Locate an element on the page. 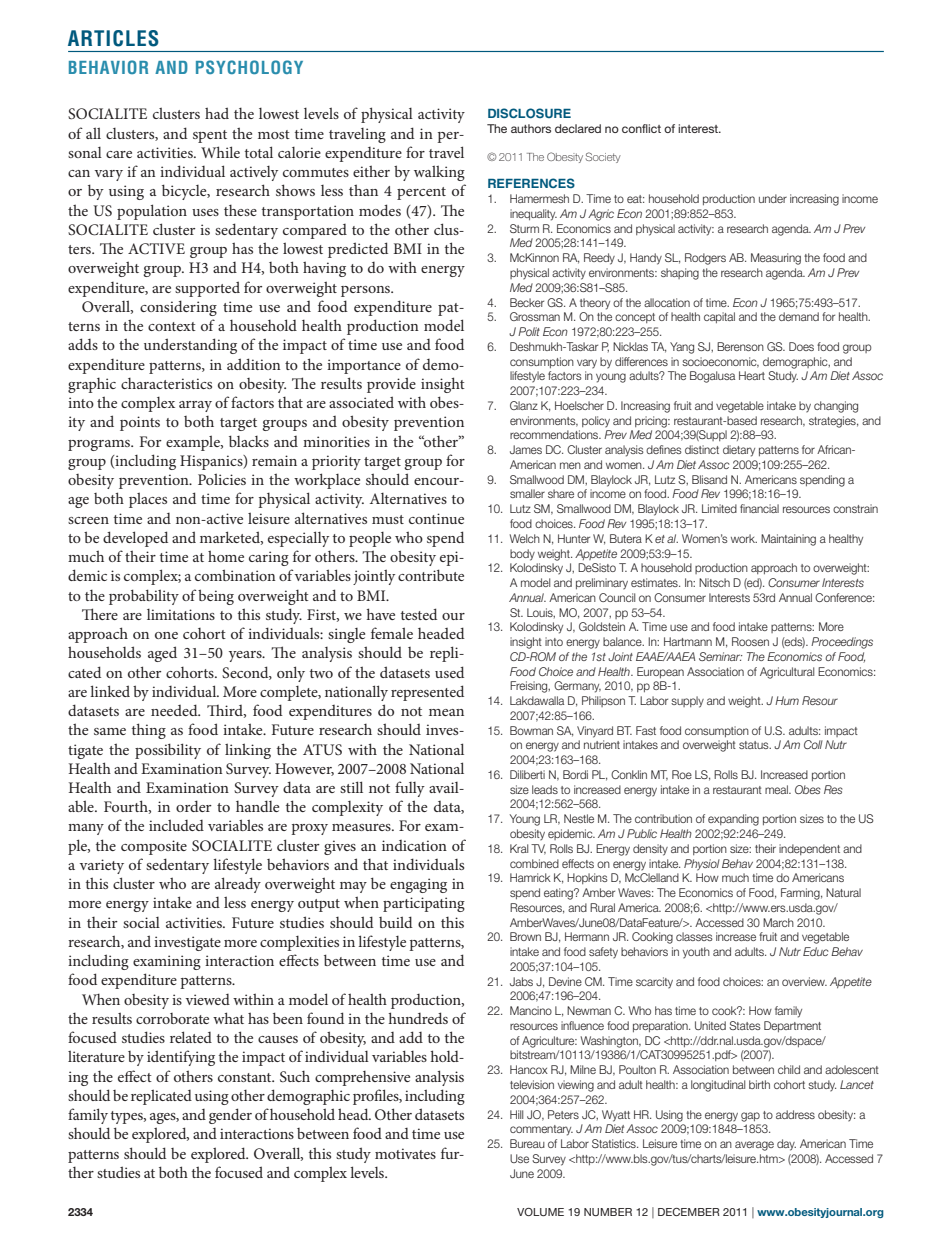  limitations is located at coordinates (181, 614).
